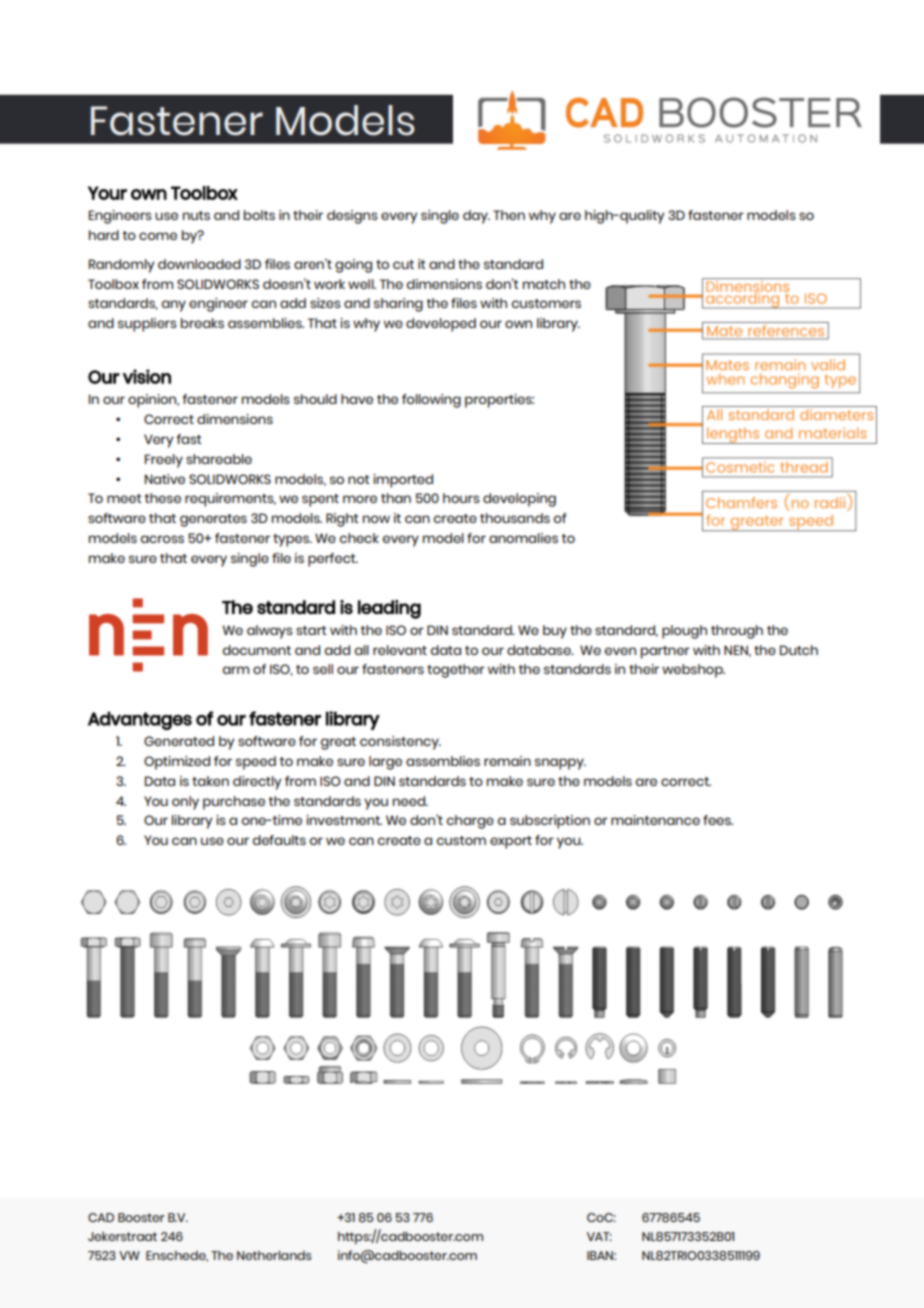 This document has width=924, height=1308. I want to click on match, so click(544, 284).
